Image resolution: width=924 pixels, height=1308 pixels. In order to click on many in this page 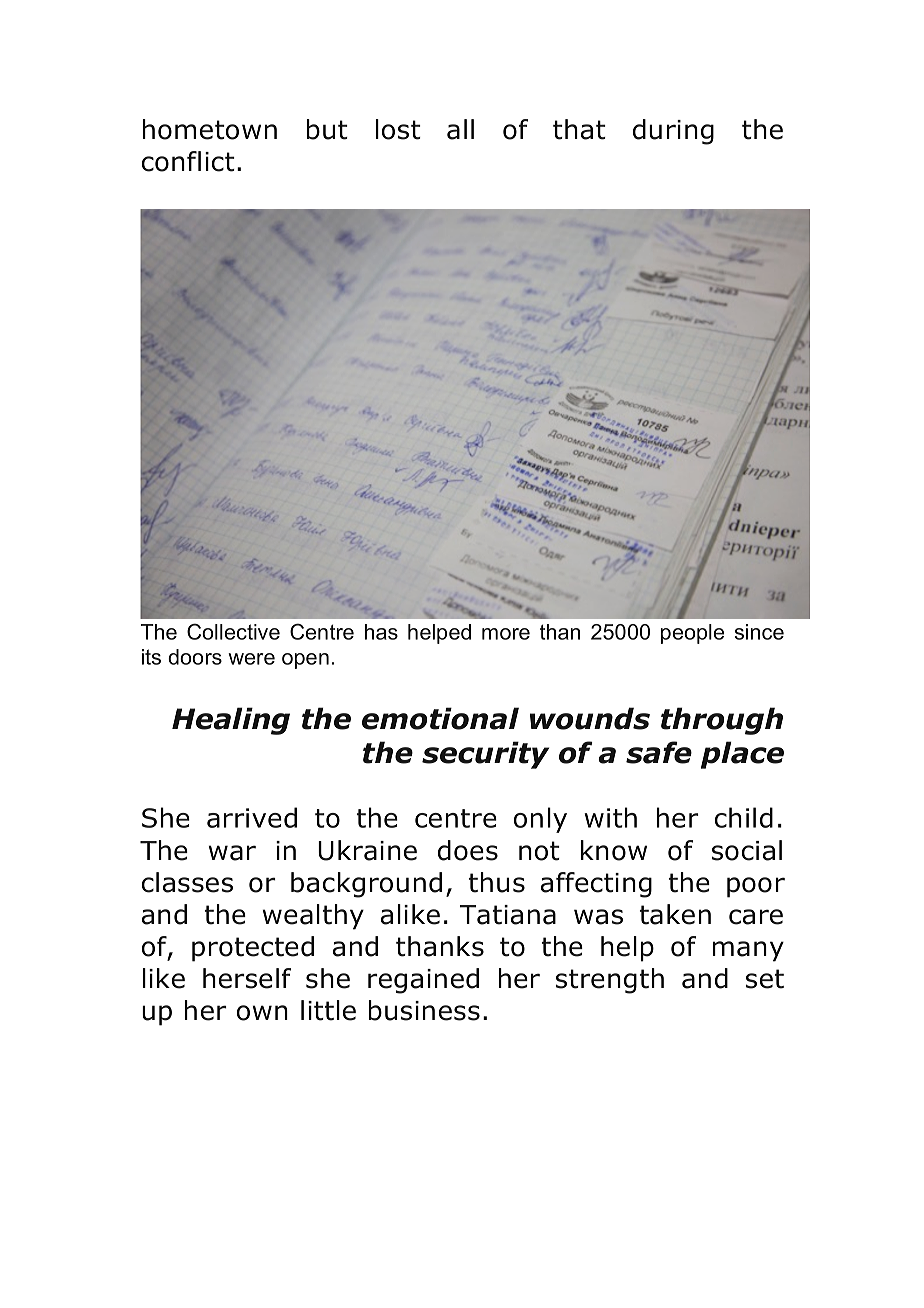, I will do `click(748, 951)`.
